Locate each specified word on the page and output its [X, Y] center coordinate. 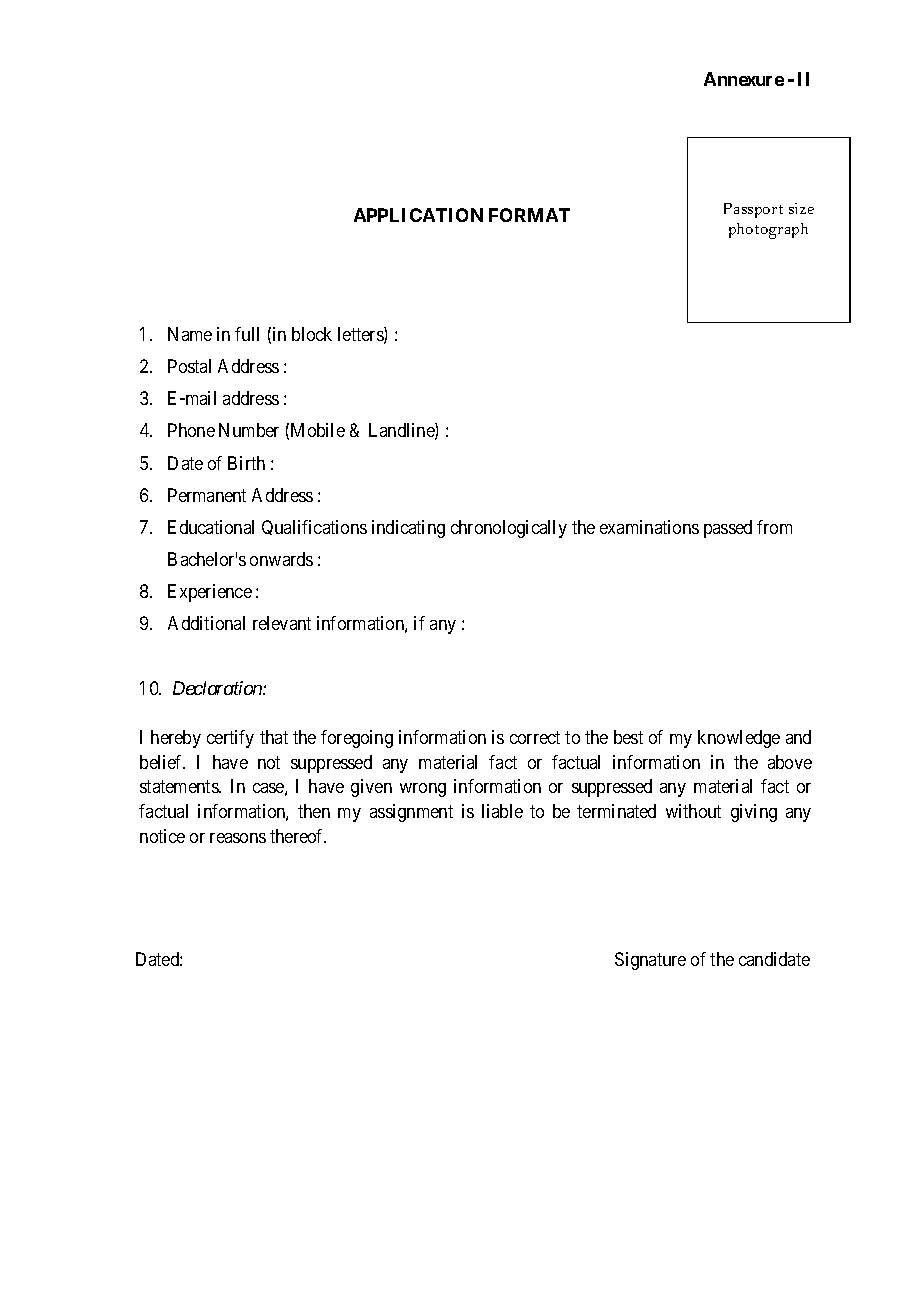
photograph [768, 231]
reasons [238, 838]
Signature [650, 961]
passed [728, 529]
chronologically [509, 529]
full [247, 334]
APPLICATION [418, 215]
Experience [210, 593]
